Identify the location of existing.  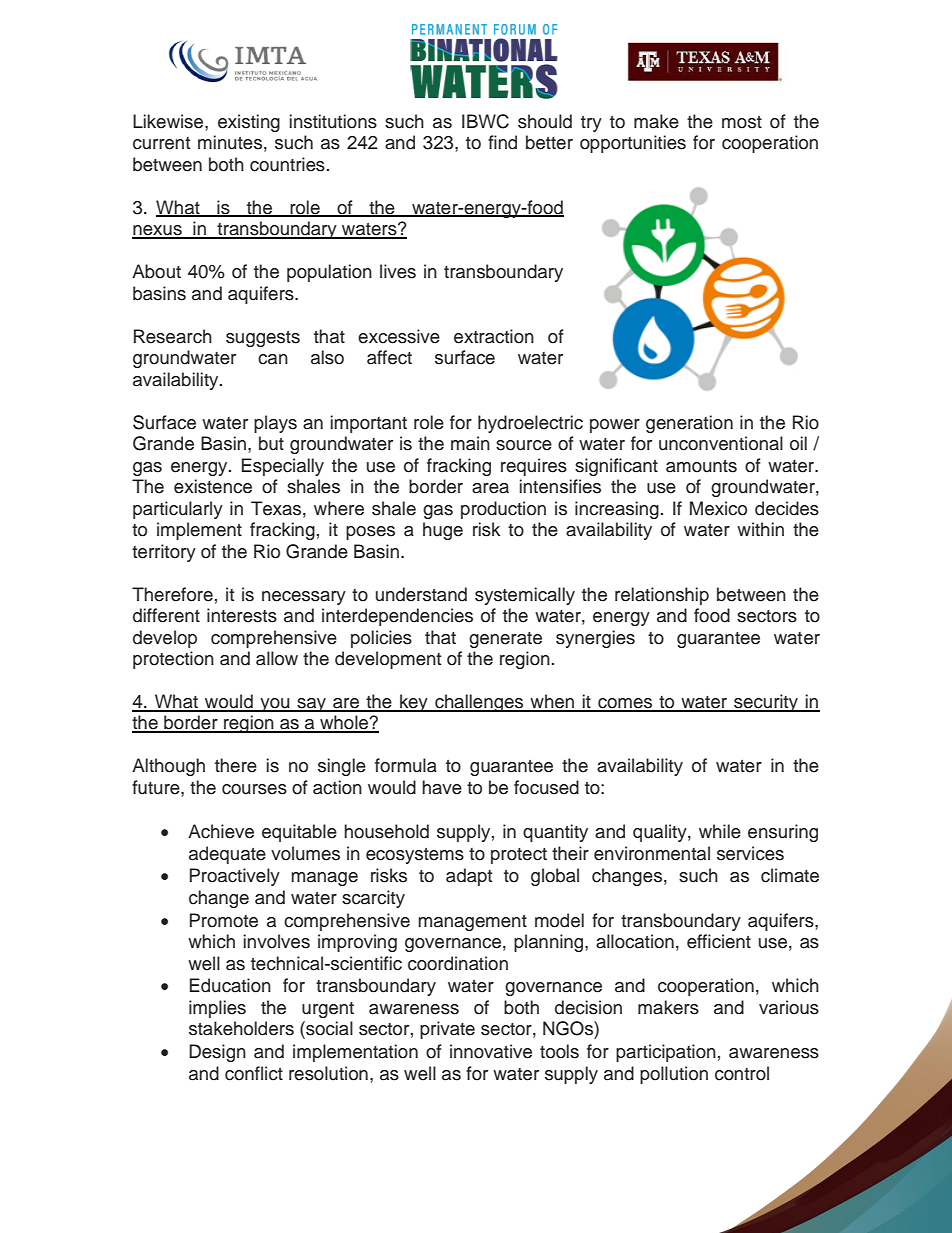
(249, 123).
